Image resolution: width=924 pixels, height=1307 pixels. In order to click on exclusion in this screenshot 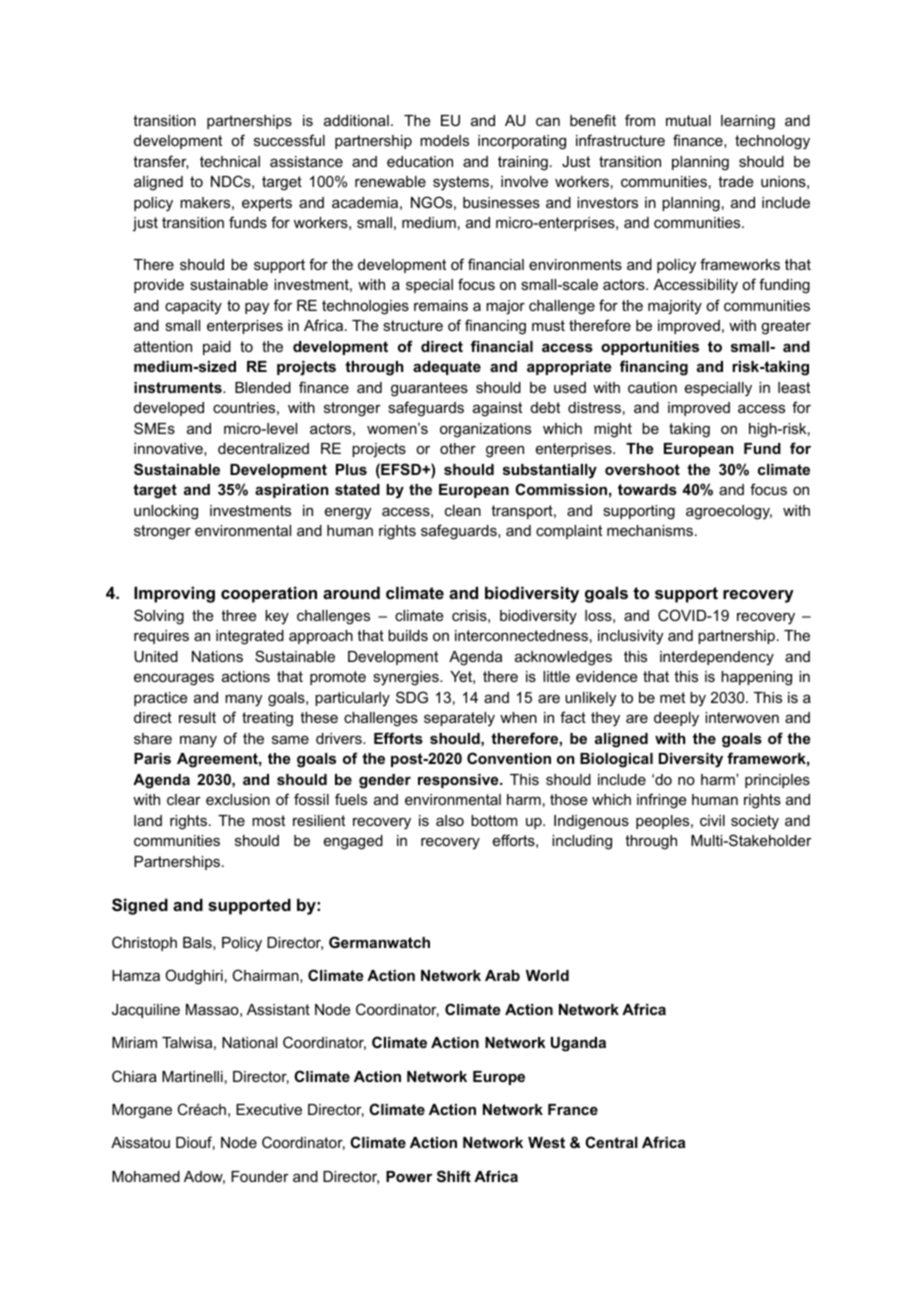, I will do `click(238, 799)`.
